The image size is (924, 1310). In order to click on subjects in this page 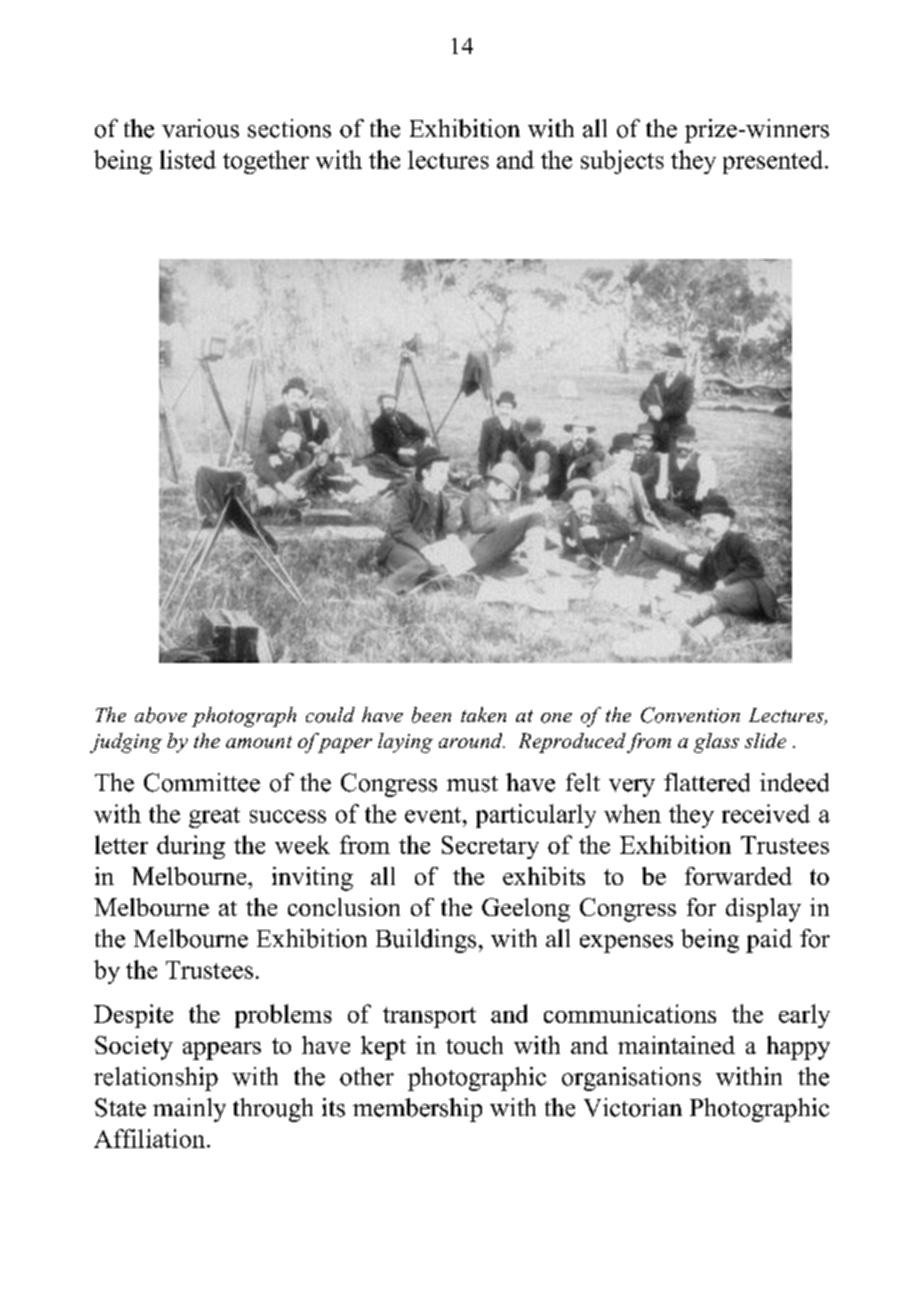, I will do `click(622, 162)`.
